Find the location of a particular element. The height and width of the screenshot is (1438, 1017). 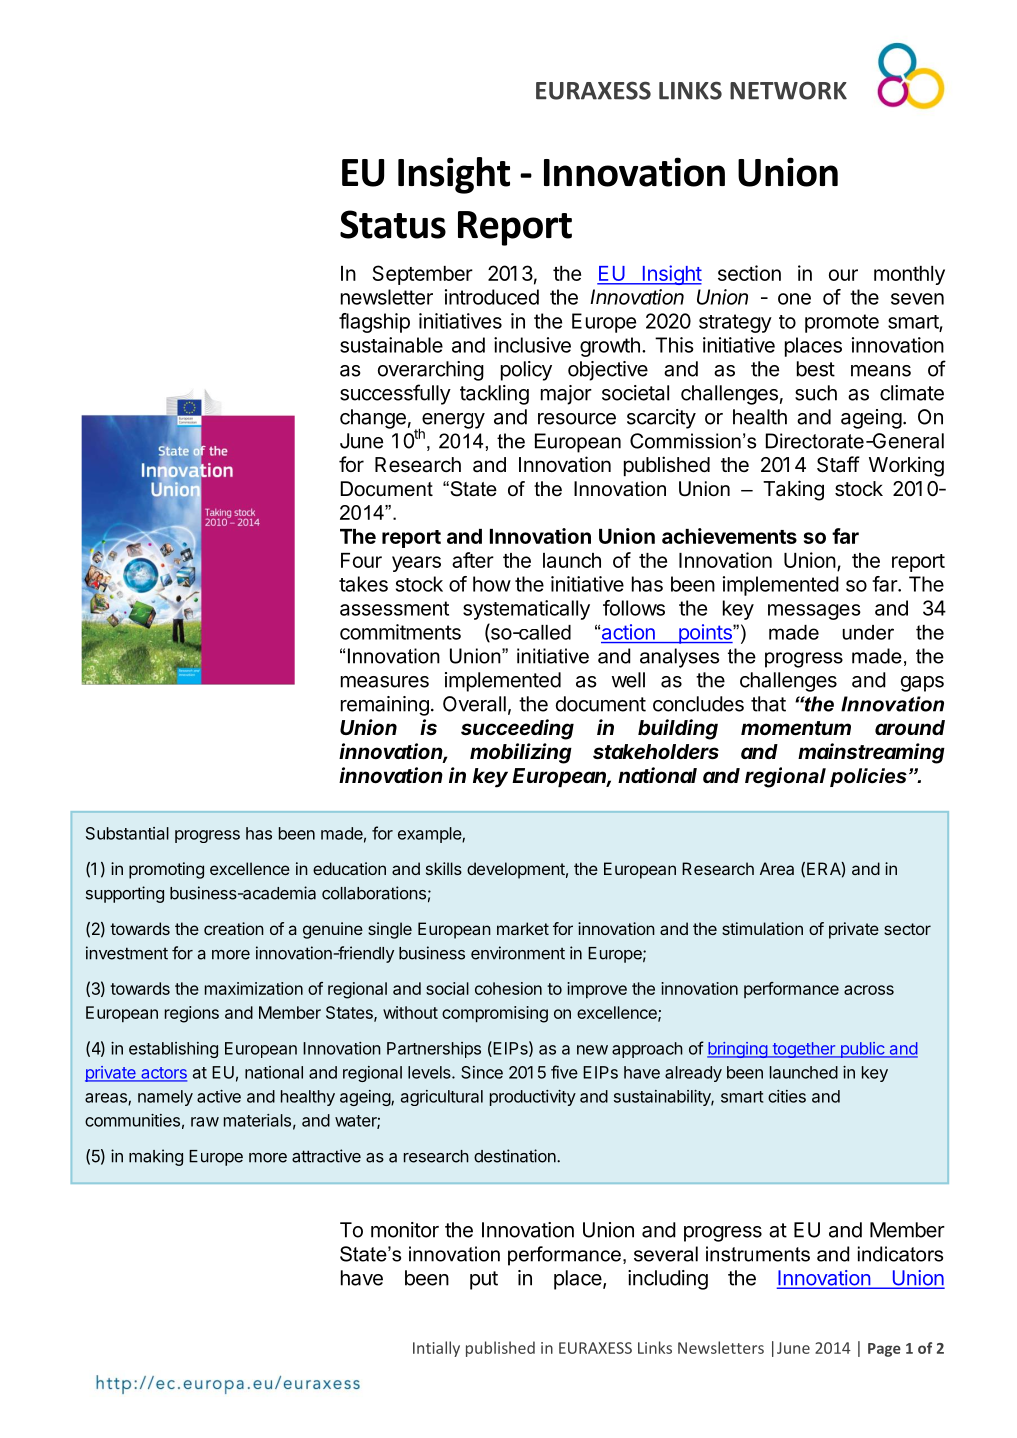

creation is located at coordinates (234, 928).
